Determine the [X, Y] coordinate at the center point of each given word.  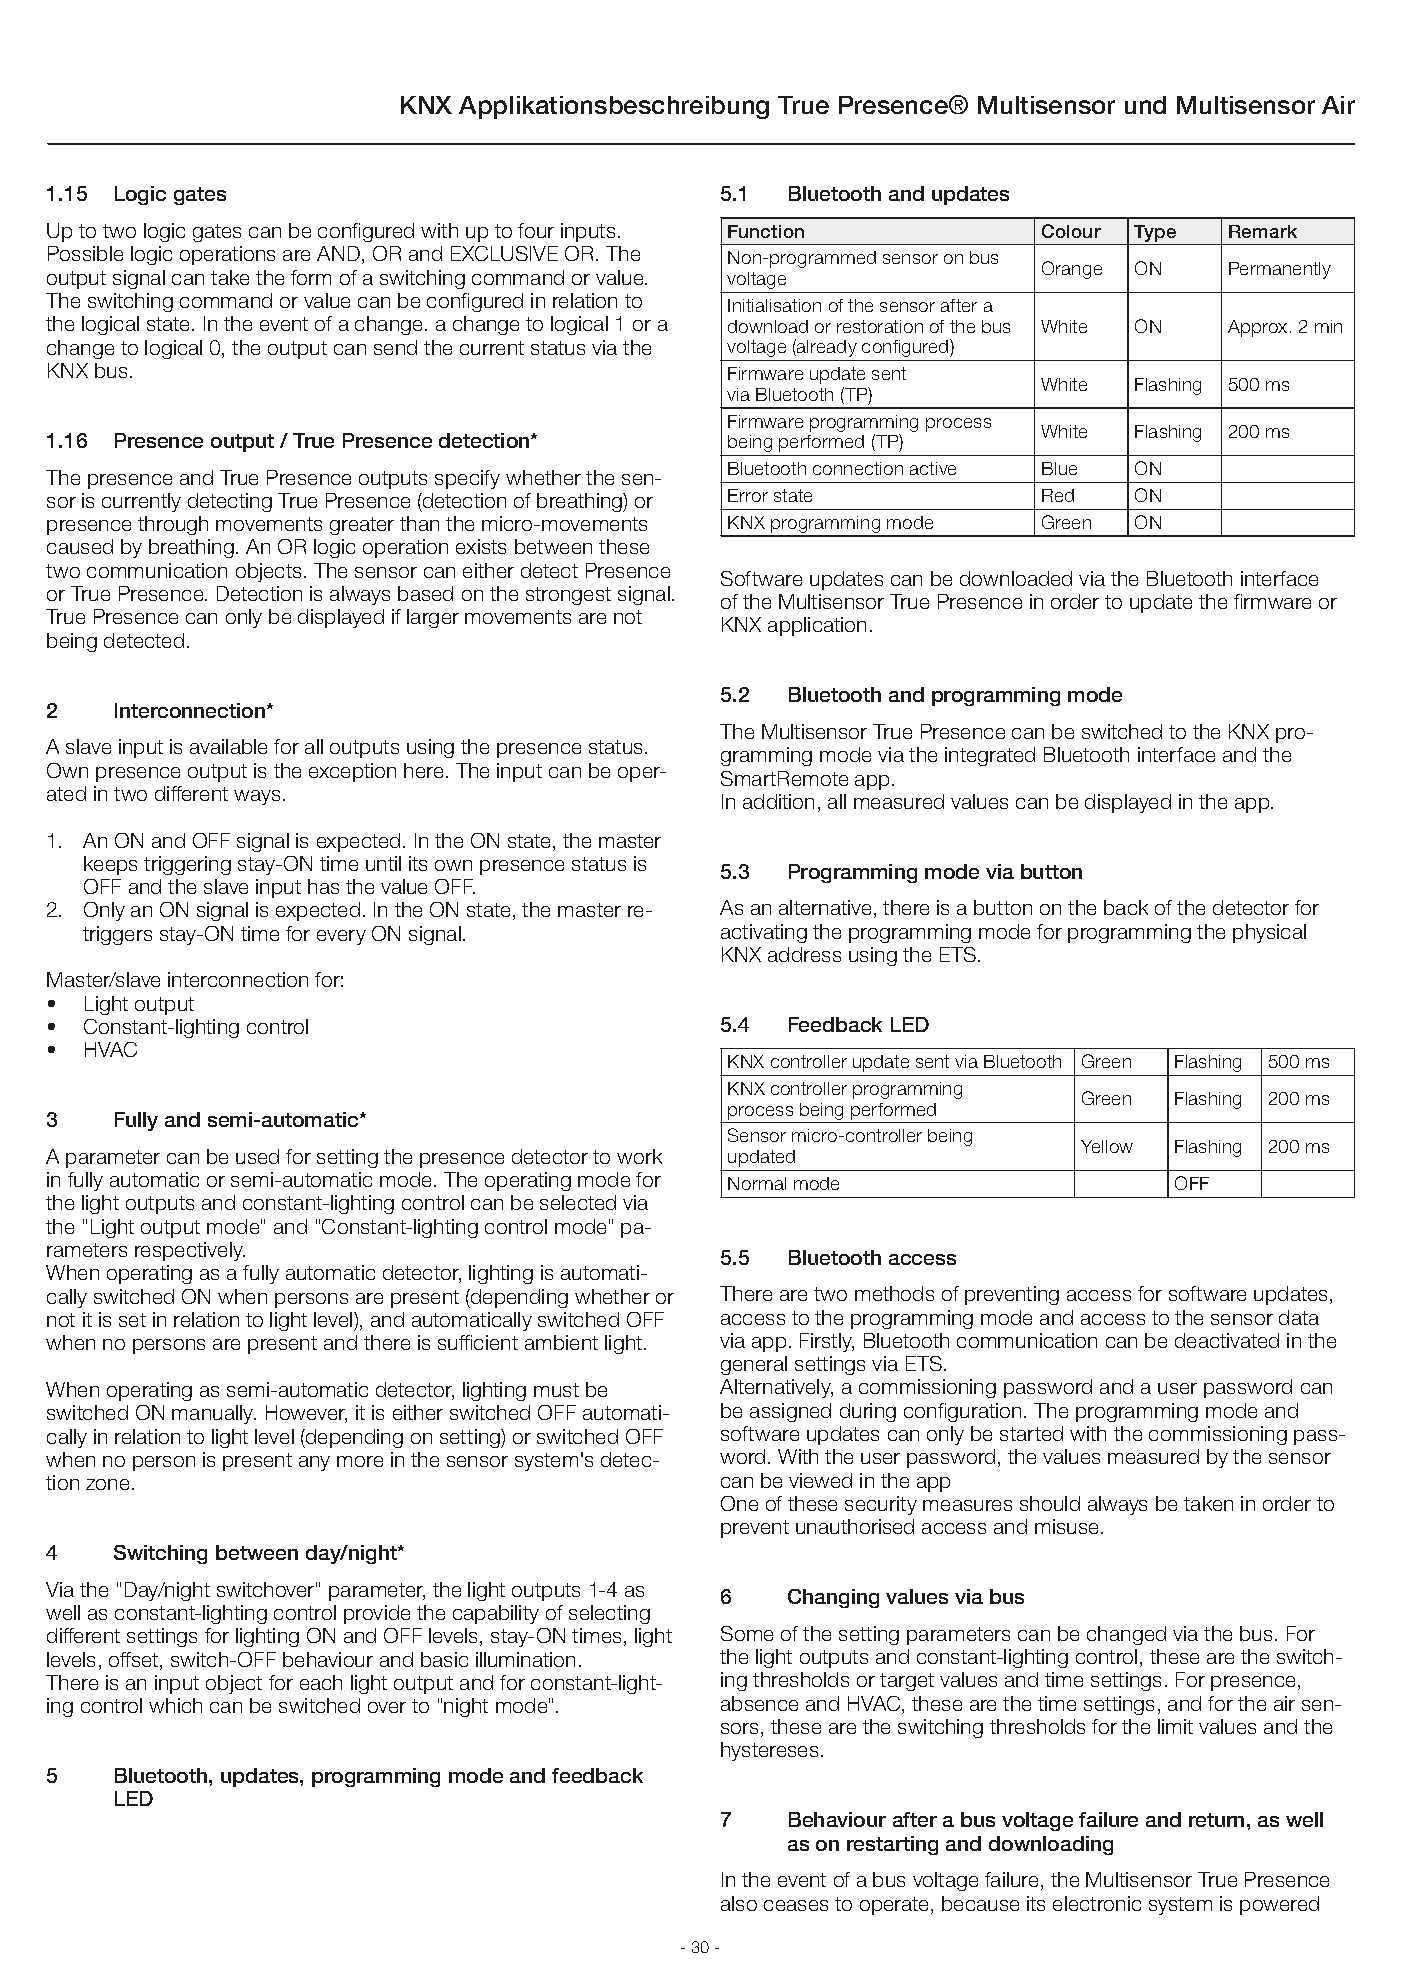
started [1031, 1433]
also [739, 1903]
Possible [85, 253]
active [933, 468]
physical [1269, 933]
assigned [790, 1412]
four [536, 230]
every [341, 937]
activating [764, 933]
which [175, 1705]
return [1216, 1820]
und [1145, 105]
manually [214, 1414]
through [173, 525]
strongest [568, 596]
